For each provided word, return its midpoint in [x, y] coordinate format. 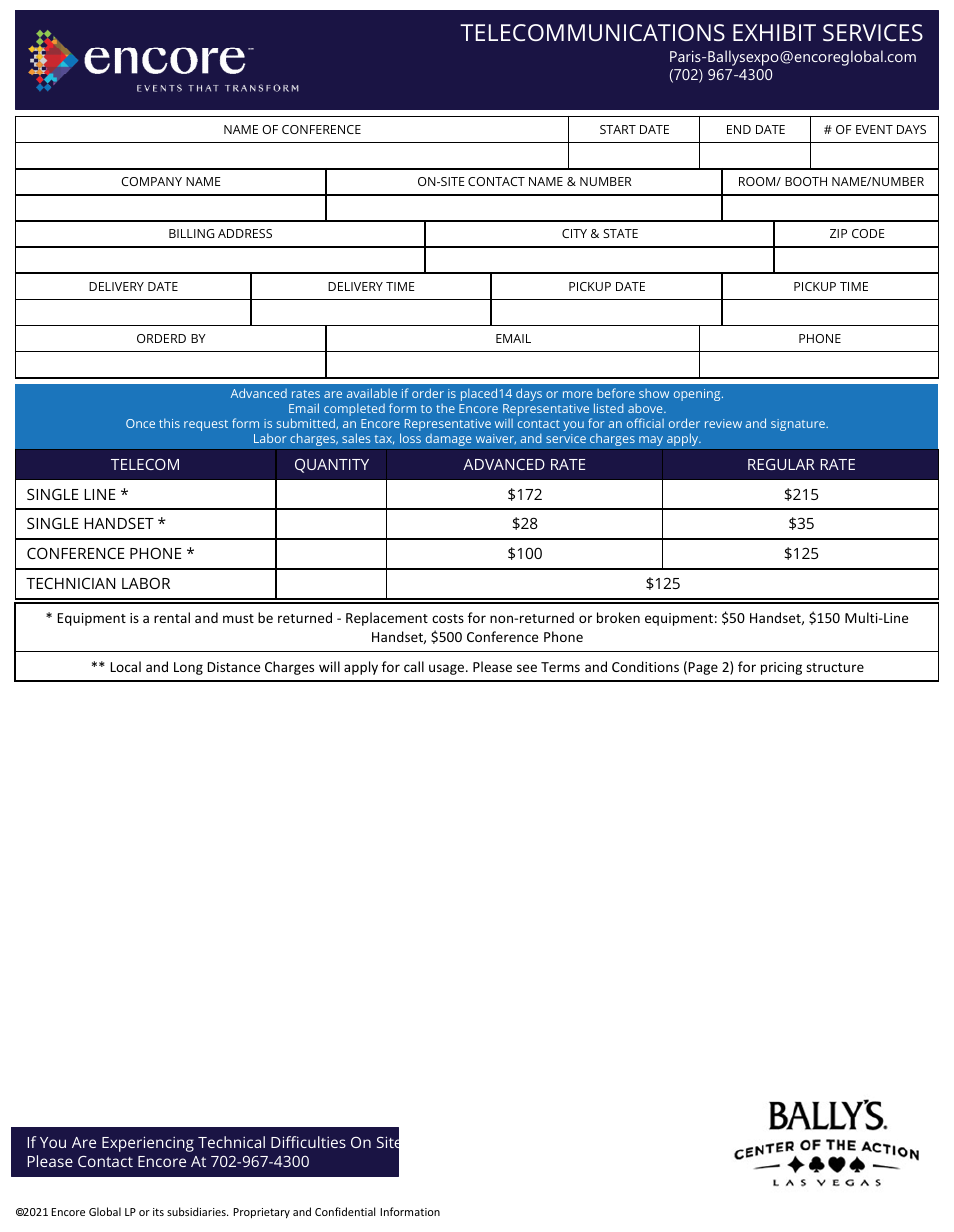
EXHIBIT [774, 32]
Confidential [345, 1211]
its [158, 1212]
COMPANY [151, 181]
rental [172, 617]
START [618, 129]
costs [448, 618]
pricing [781, 668]
